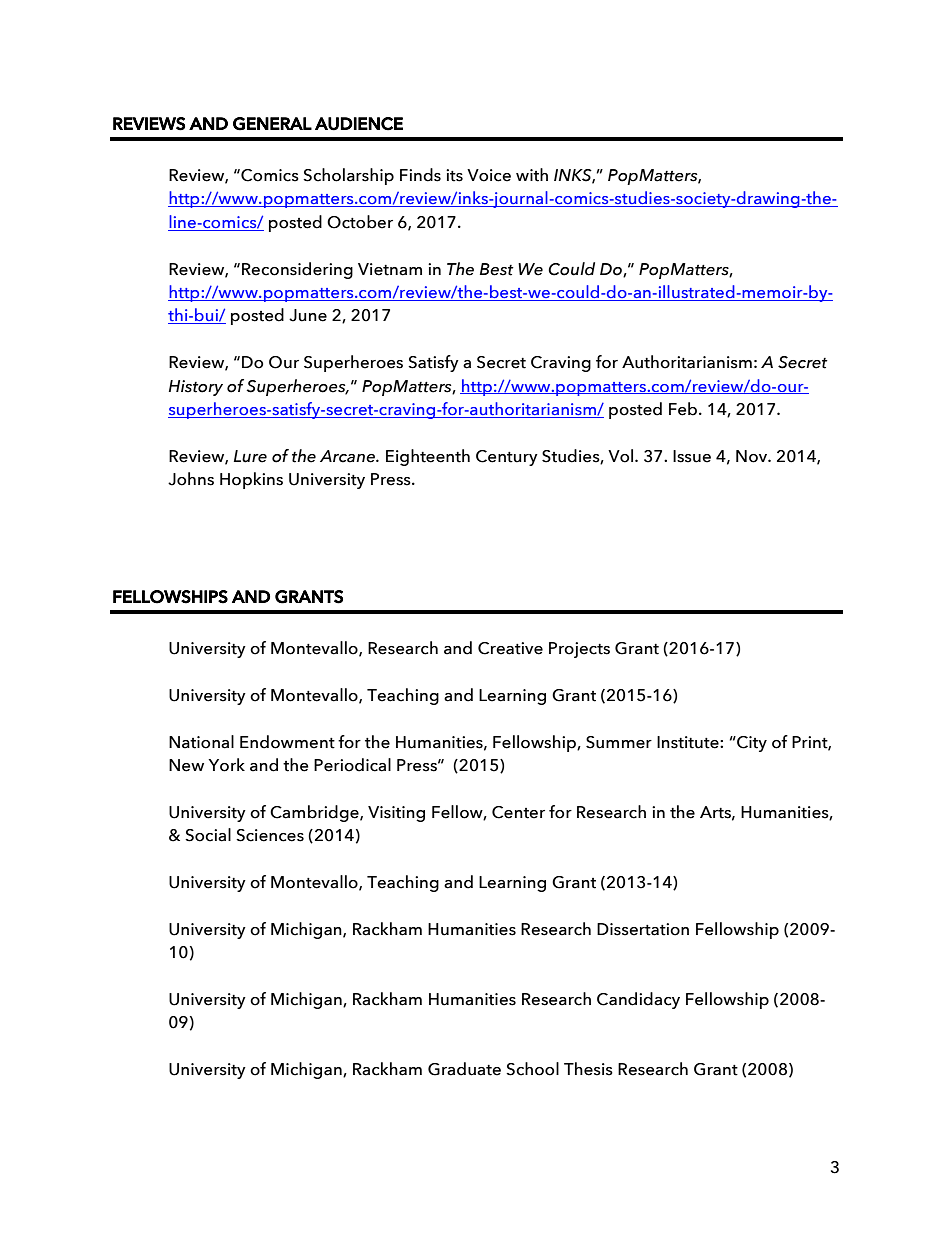 The width and height of the screenshot is (952, 1233). What do you see at coordinates (454, 175) in the screenshot?
I see `its` at bounding box center [454, 175].
